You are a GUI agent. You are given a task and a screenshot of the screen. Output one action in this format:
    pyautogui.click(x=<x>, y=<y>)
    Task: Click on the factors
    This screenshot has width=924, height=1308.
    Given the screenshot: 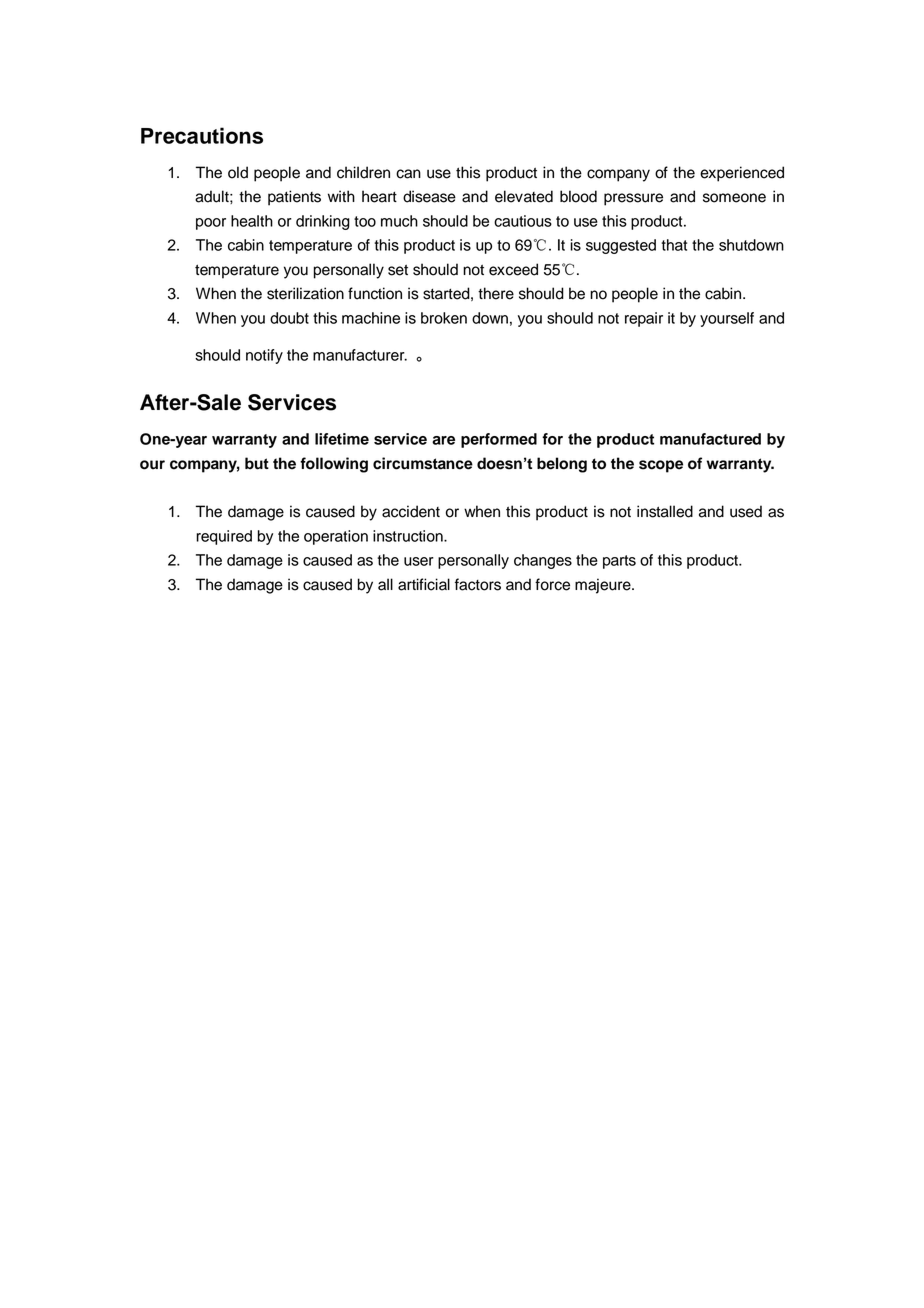 What is the action you would take?
    pyautogui.click(x=478, y=584)
